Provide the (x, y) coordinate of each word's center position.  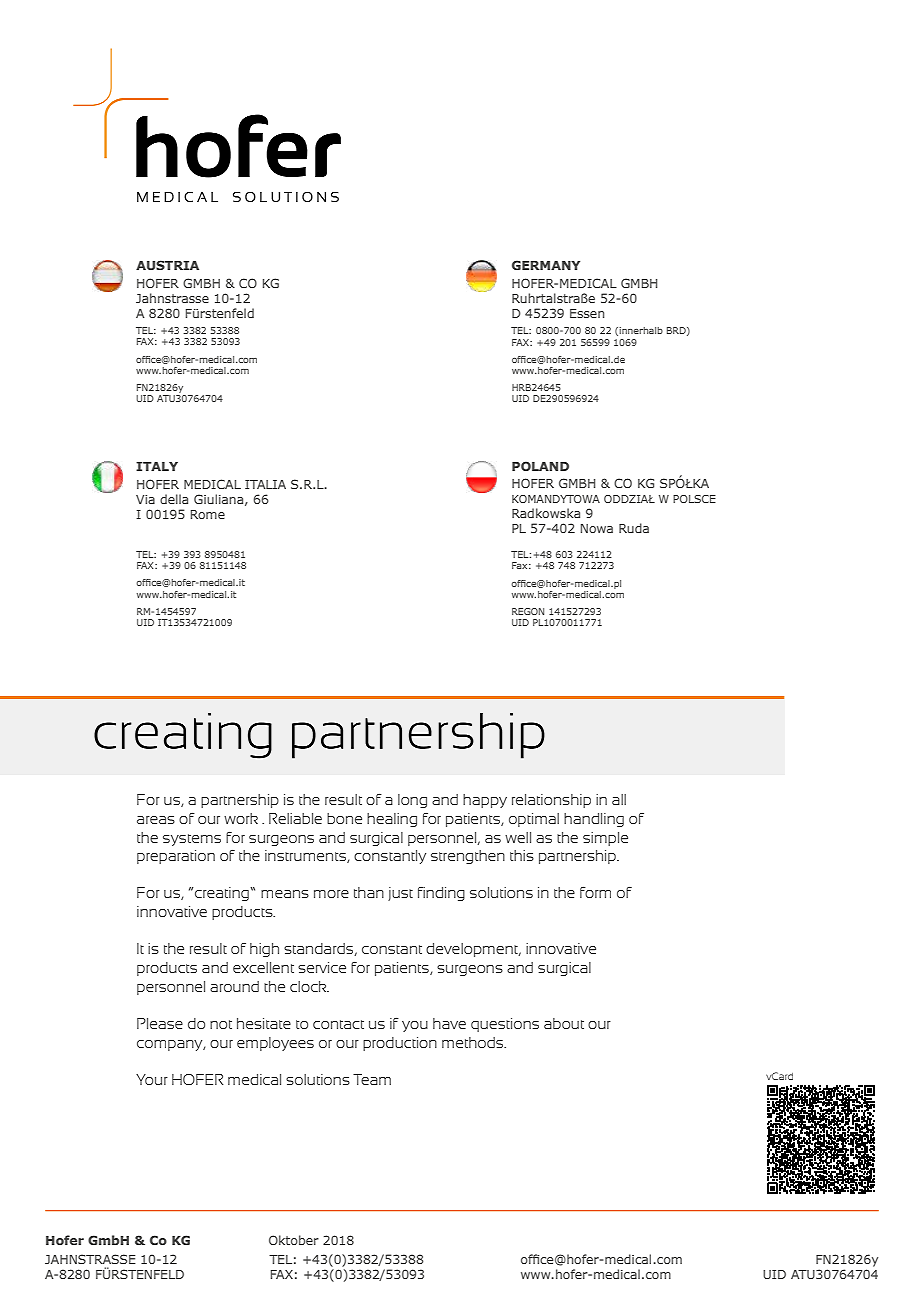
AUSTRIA (167, 265)
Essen (587, 313)
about (564, 1023)
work (241, 818)
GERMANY (546, 265)
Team (372, 1079)
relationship (551, 801)
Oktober (294, 1240)
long (412, 801)
